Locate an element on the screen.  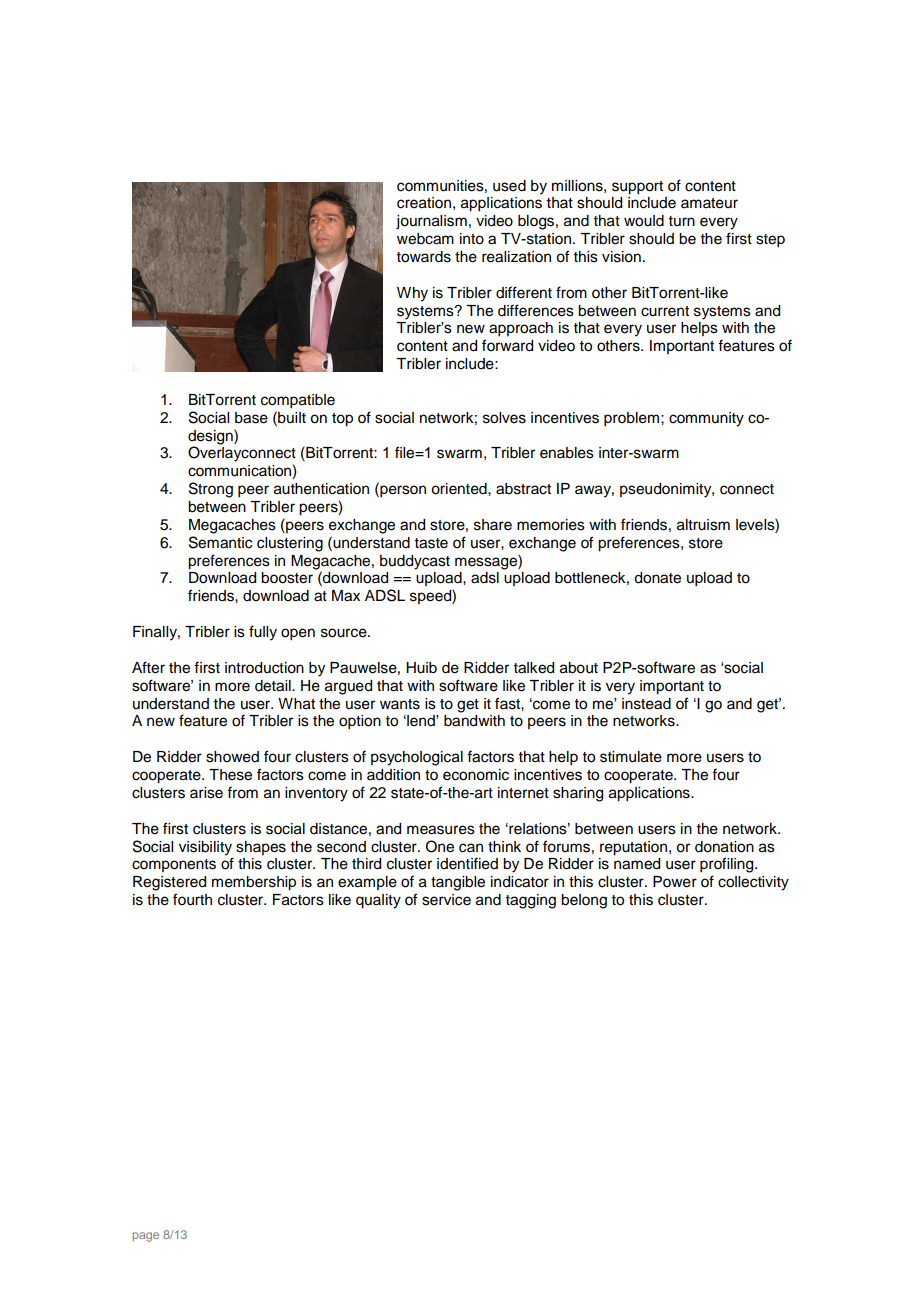
tangible is located at coordinates (458, 883).
